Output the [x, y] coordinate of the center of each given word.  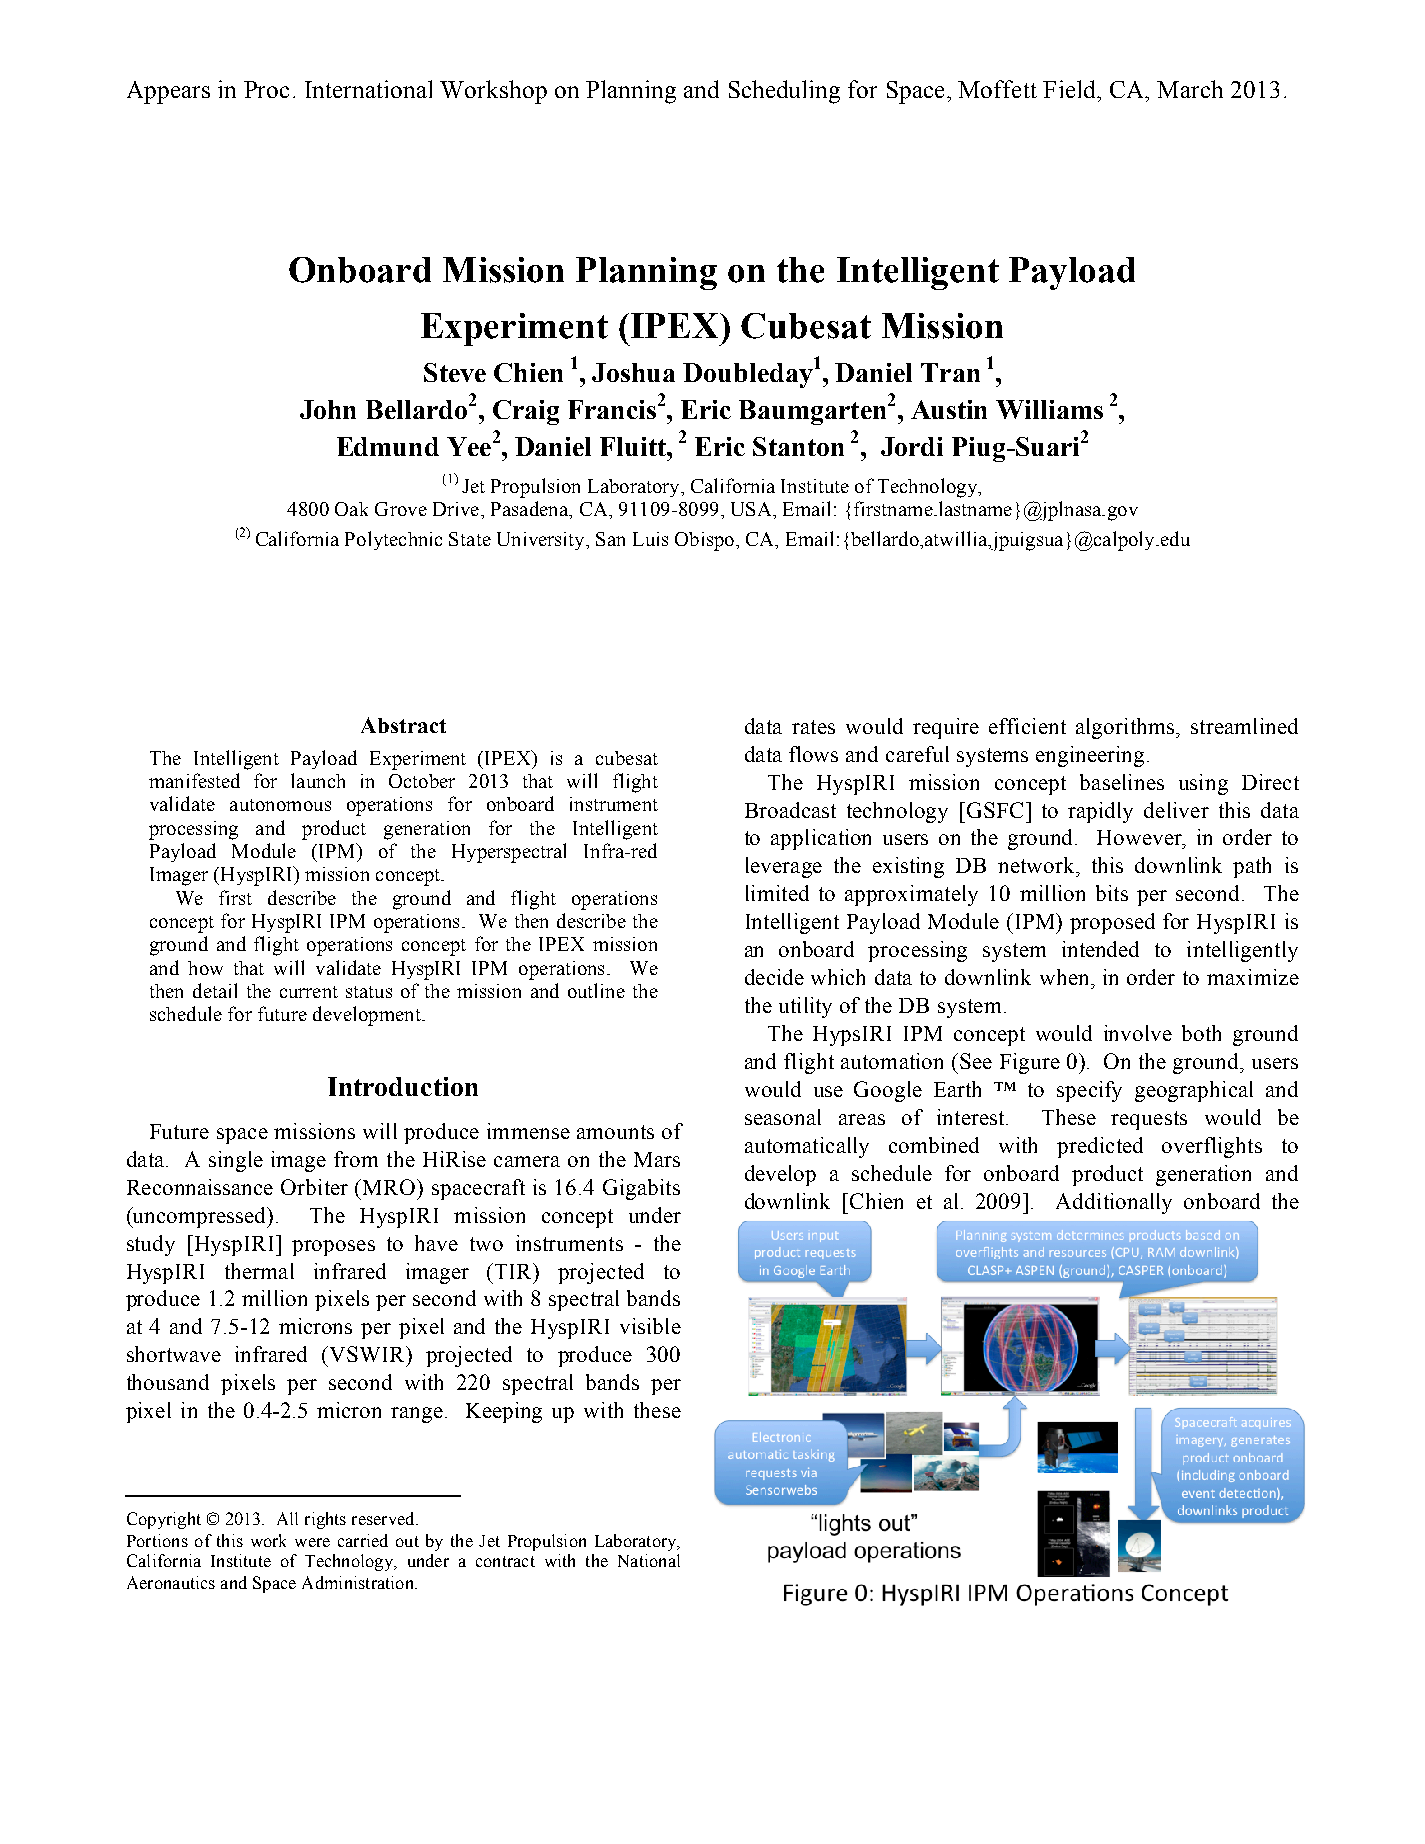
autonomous [280, 805]
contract [505, 1561]
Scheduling [784, 92]
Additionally [1114, 1203]
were [312, 1542]
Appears [168, 92]
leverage [784, 867]
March [1190, 89]
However [1141, 839]
